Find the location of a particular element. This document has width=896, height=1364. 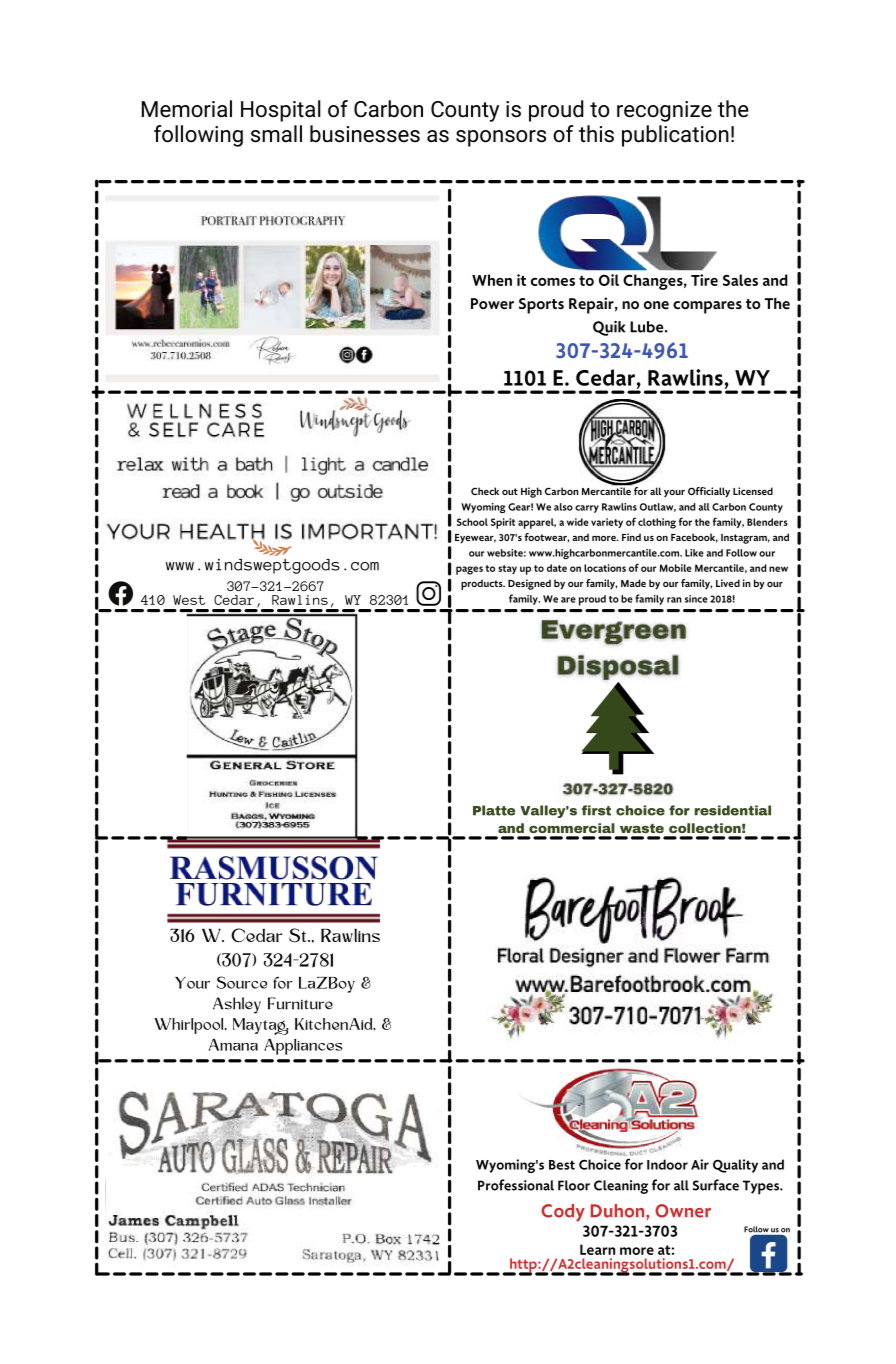

Owner is located at coordinates (683, 1211).
